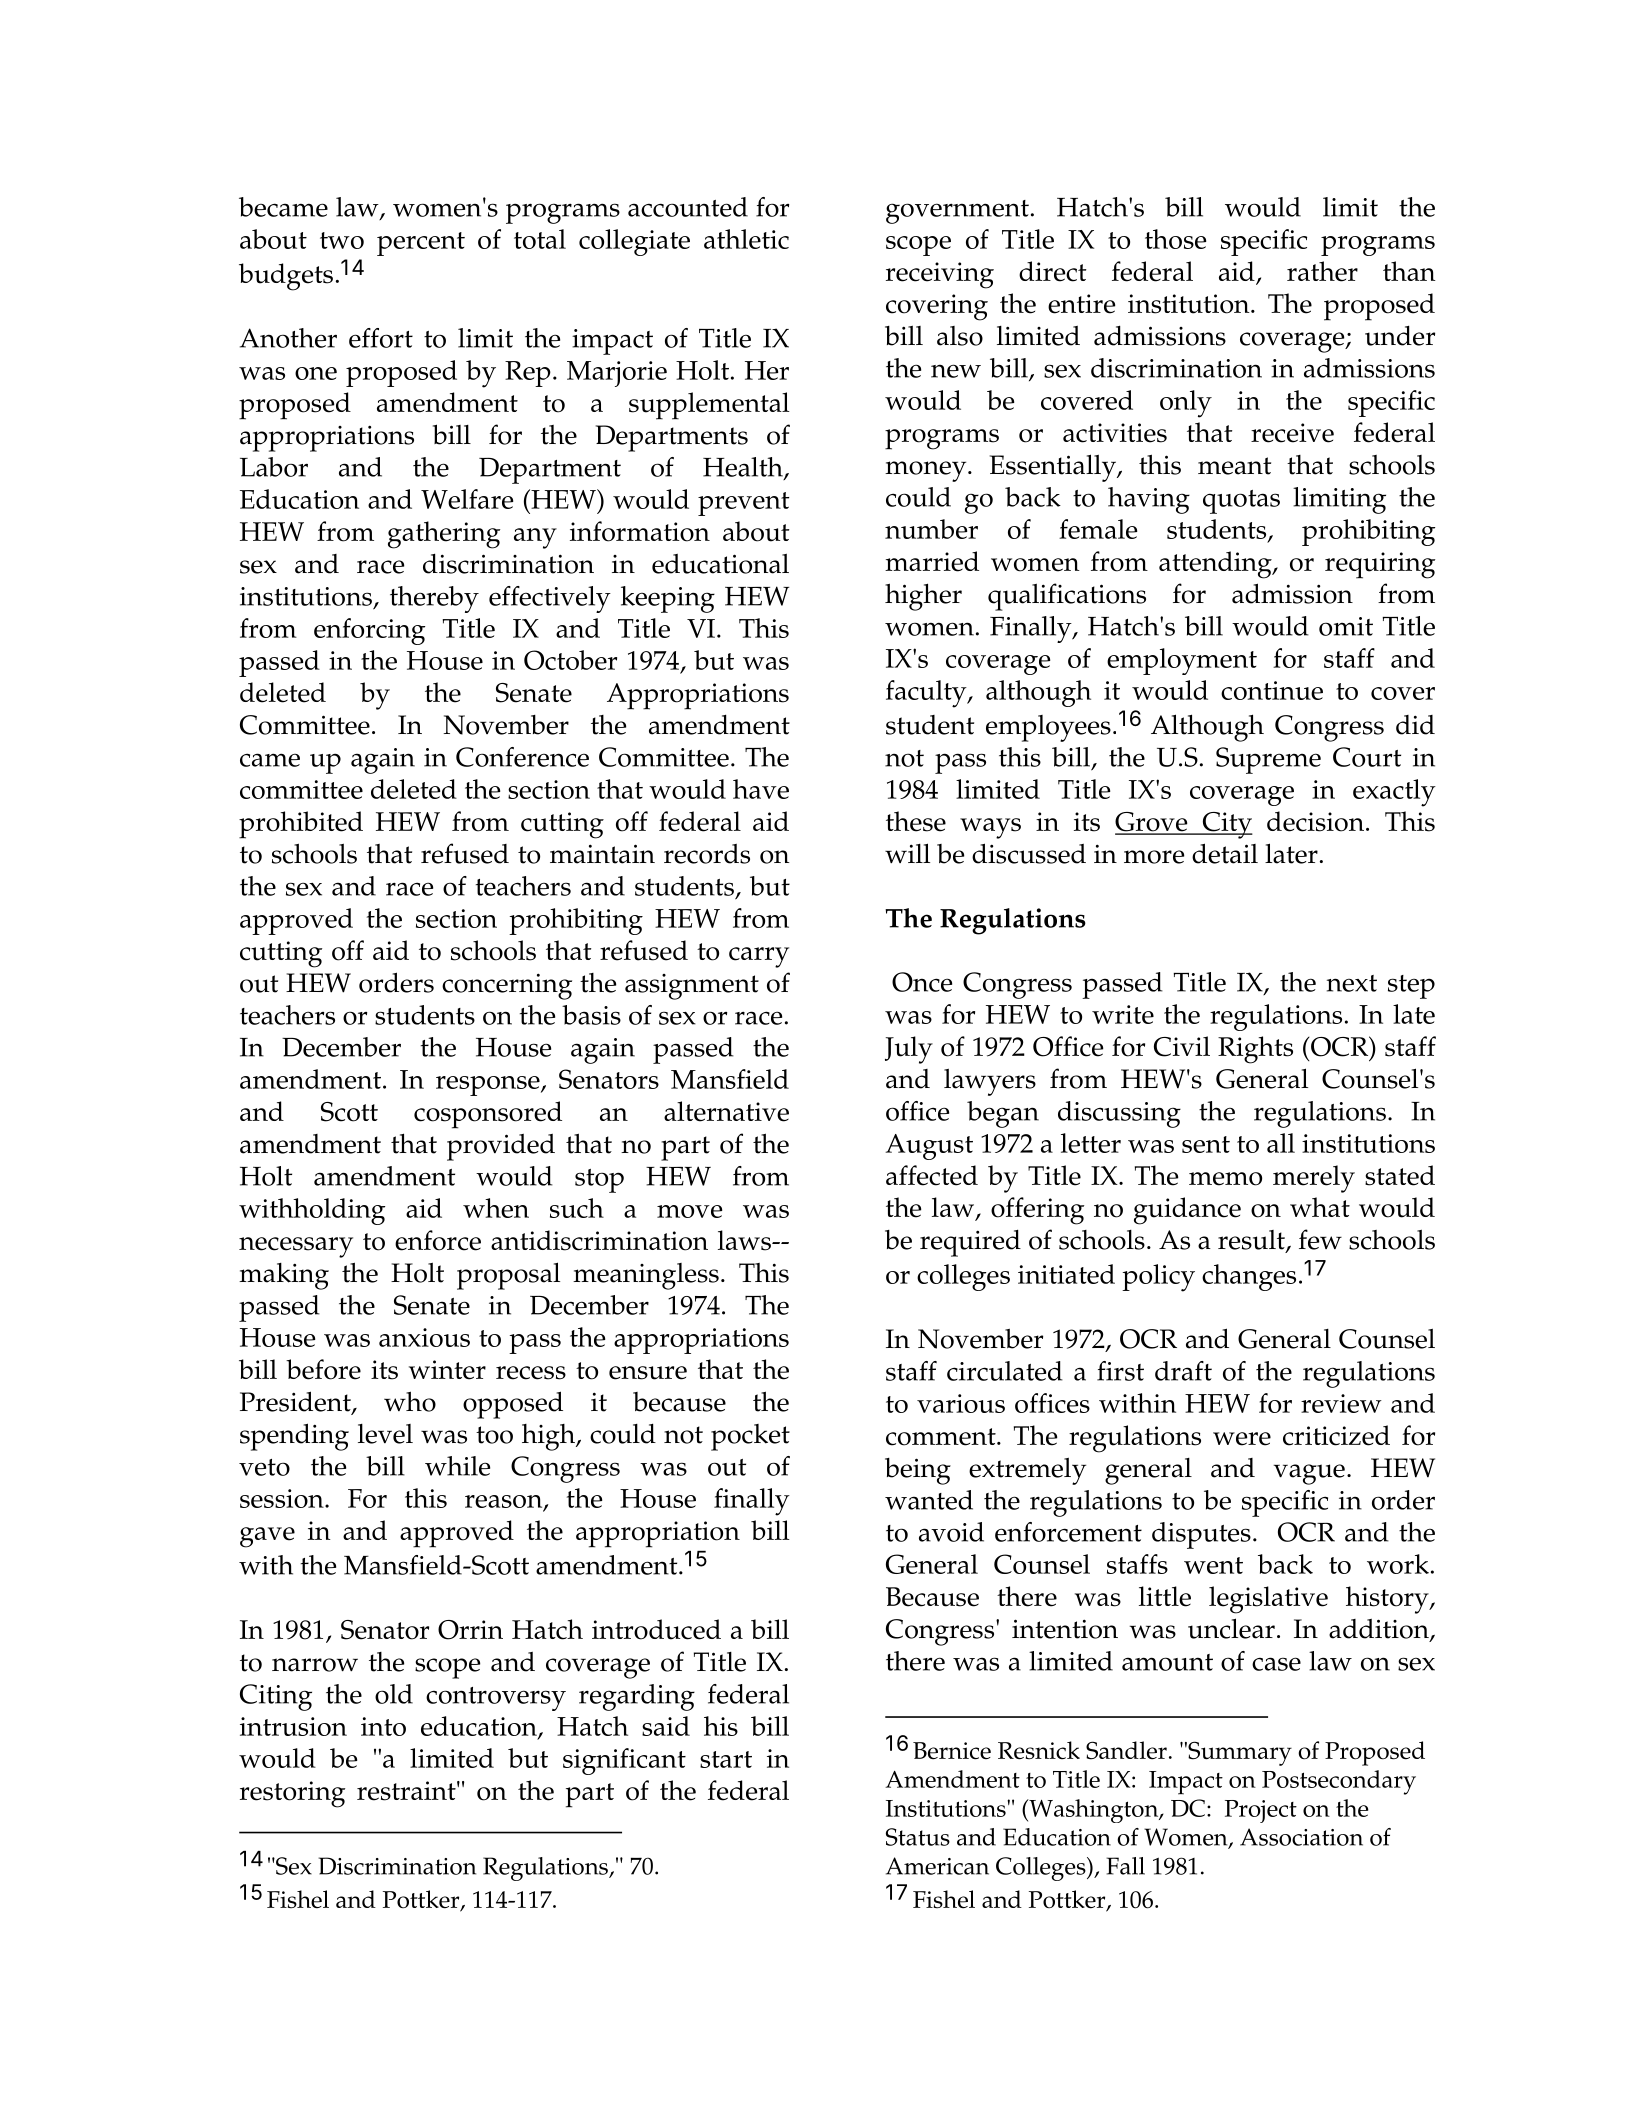 This screenshot has width=1627, height=2106. Describe the element at coordinates (1261, 1811) in the screenshot. I see `Project` at that location.
